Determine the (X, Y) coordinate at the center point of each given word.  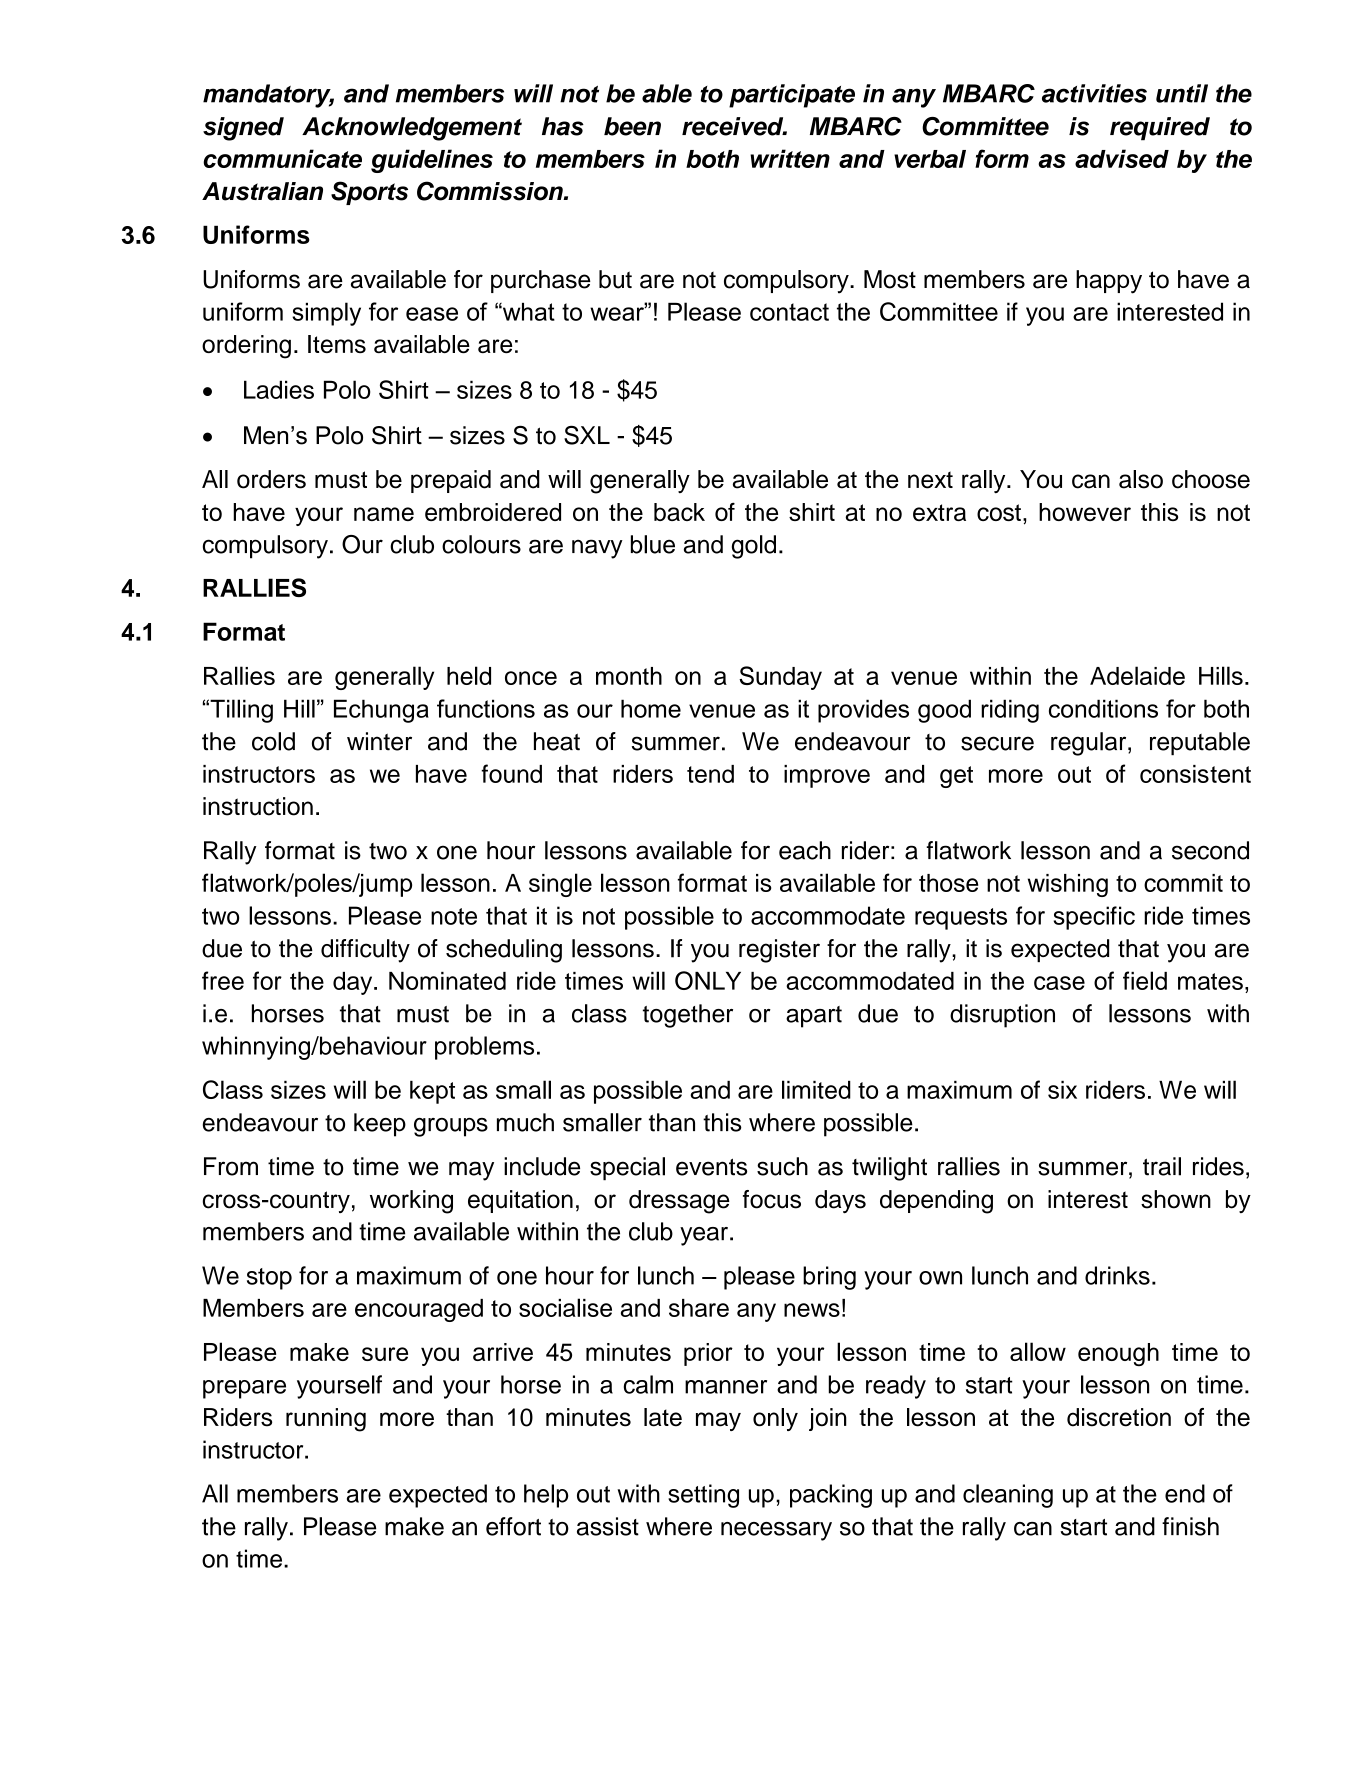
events (711, 1167)
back (679, 512)
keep (380, 1125)
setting (703, 1496)
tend (710, 774)
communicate (282, 158)
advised (1122, 158)
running (326, 1420)
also (1141, 479)
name (384, 514)
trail (1162, 1166)
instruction (258, 806)
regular (1090, 744)
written (790, 158)
